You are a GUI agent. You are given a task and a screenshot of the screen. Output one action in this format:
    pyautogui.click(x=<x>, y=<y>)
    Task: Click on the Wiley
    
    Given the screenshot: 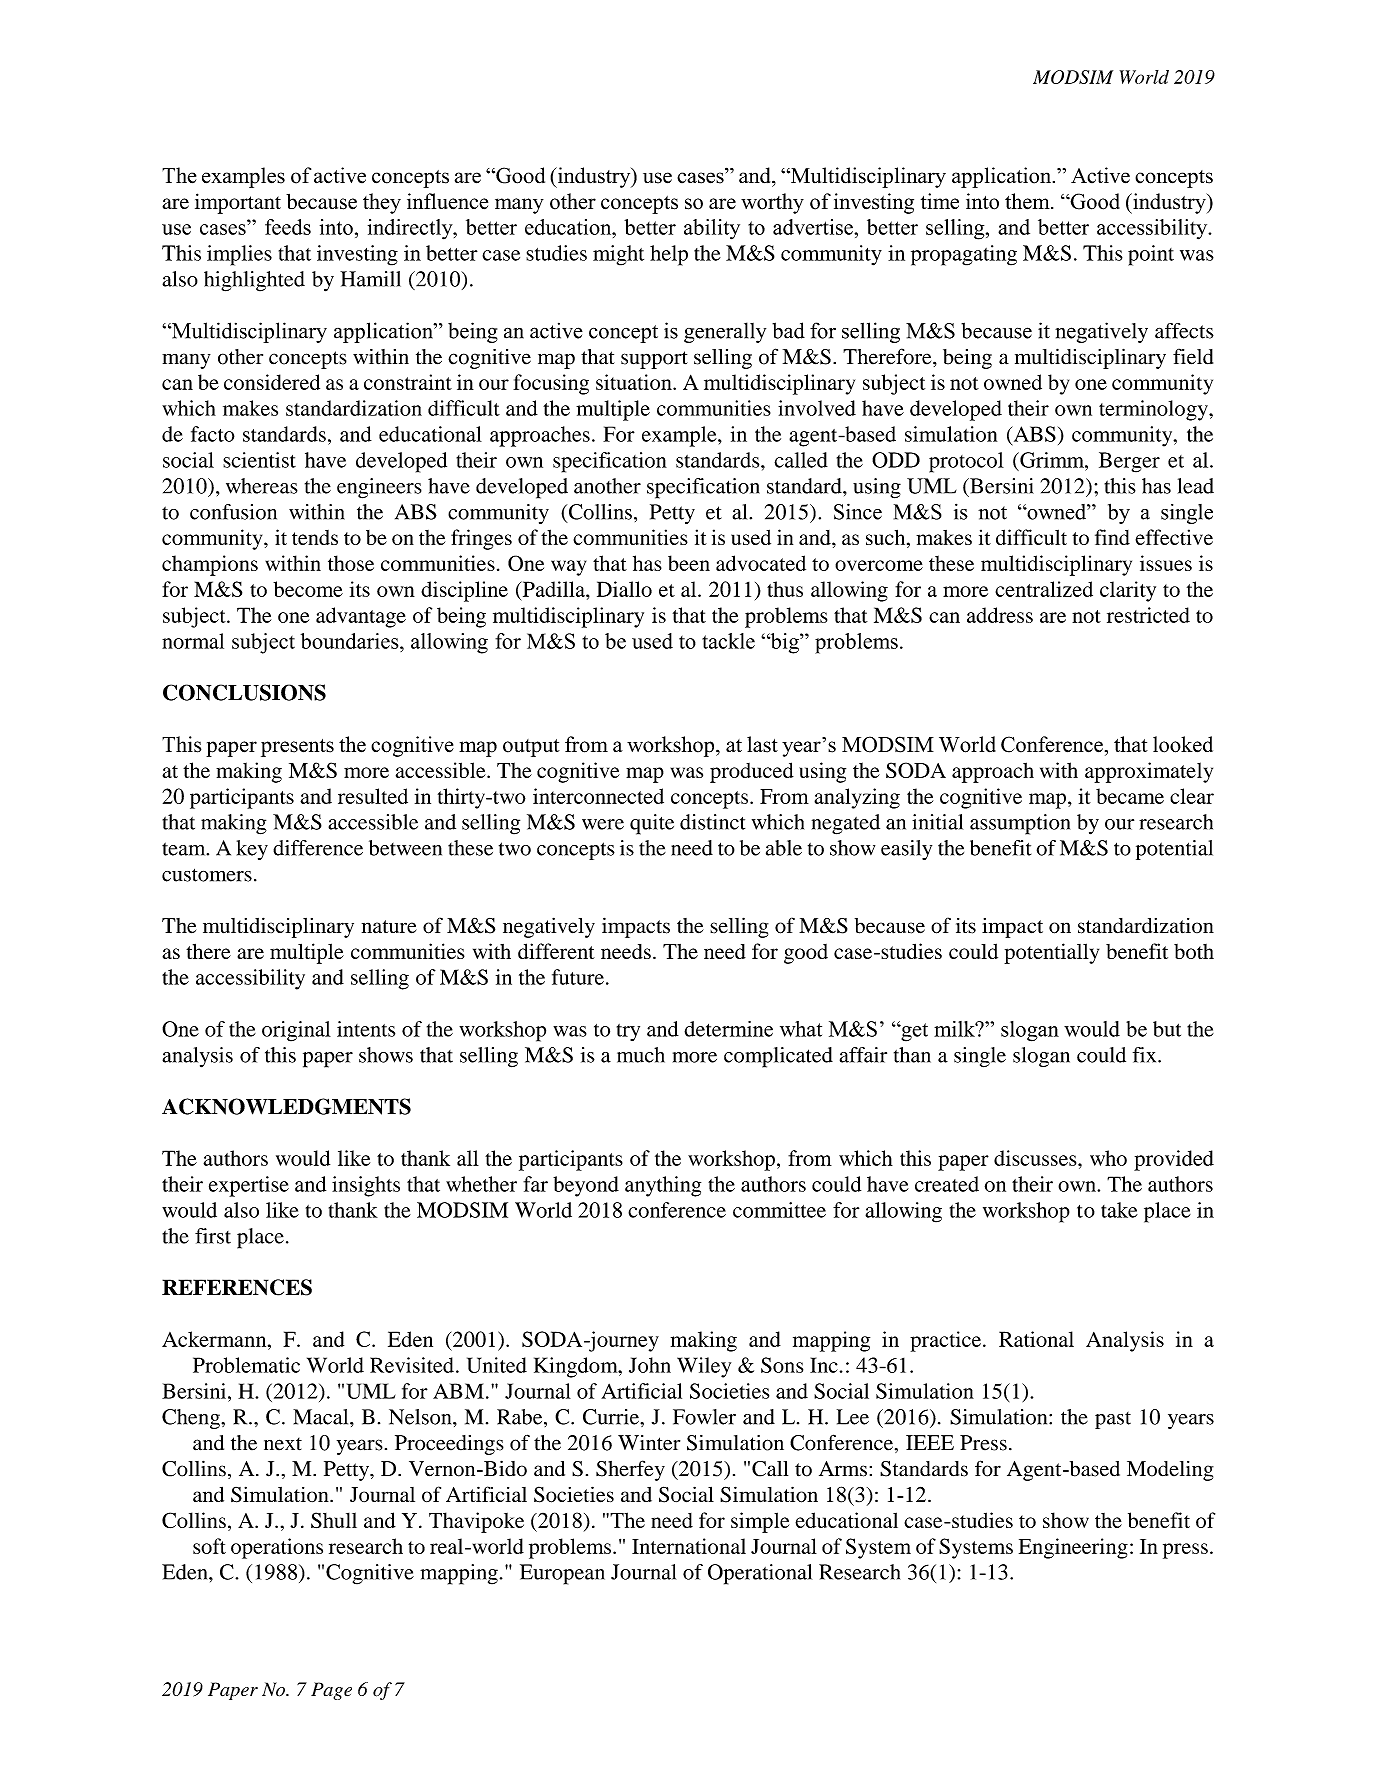 What is the action you would take?
    pyautogui.click(x=704, y=1367)
